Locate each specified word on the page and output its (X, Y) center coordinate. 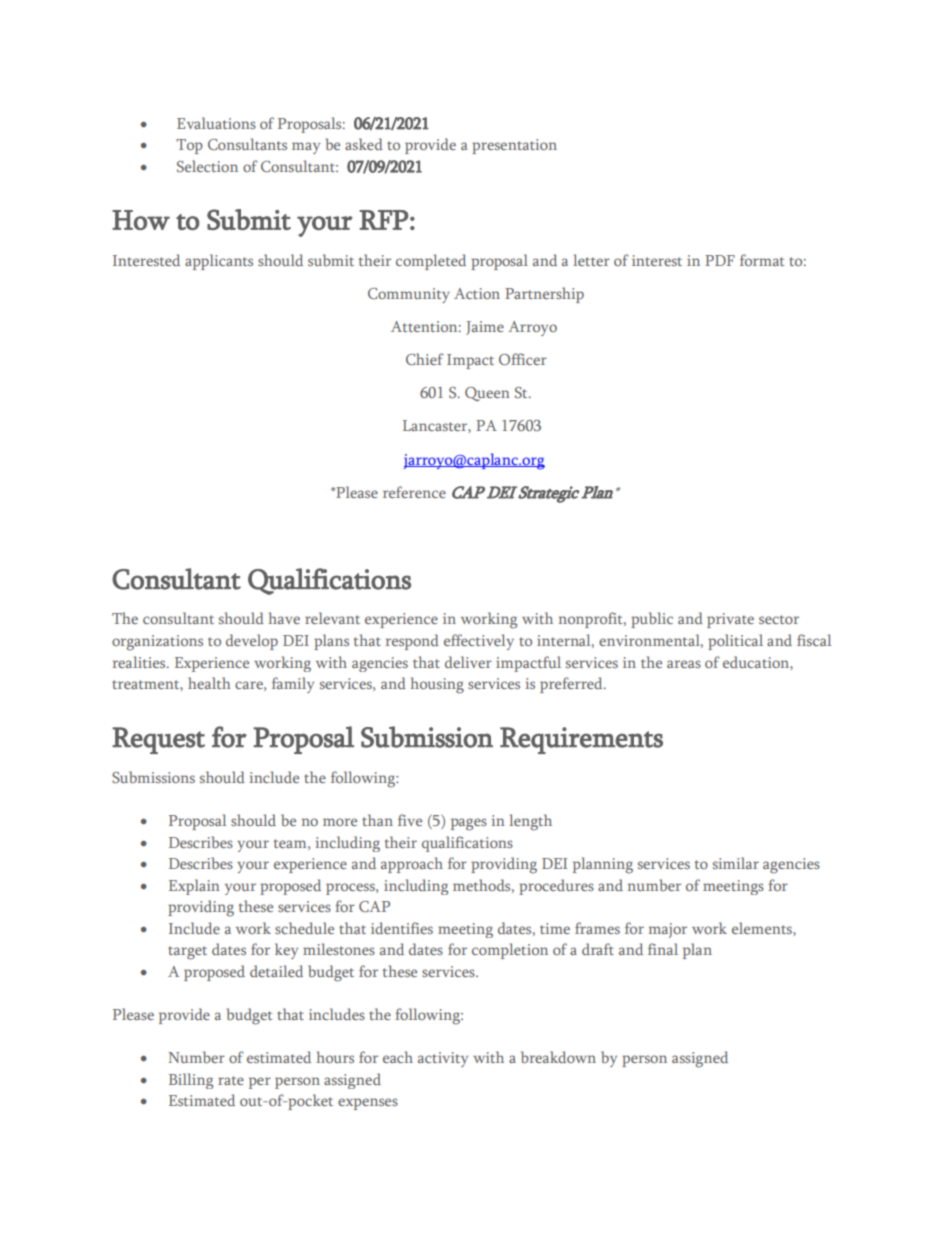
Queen (487, 394)
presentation (514, 146)
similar (736, 863)
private (730, 620)
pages (469, 824)
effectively (479, 642)
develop (252, 642)
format (762, 260)
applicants (219, 262)
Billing (191, 1081)
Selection (207, 166)
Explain (194, 887)
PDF (720, 260)
